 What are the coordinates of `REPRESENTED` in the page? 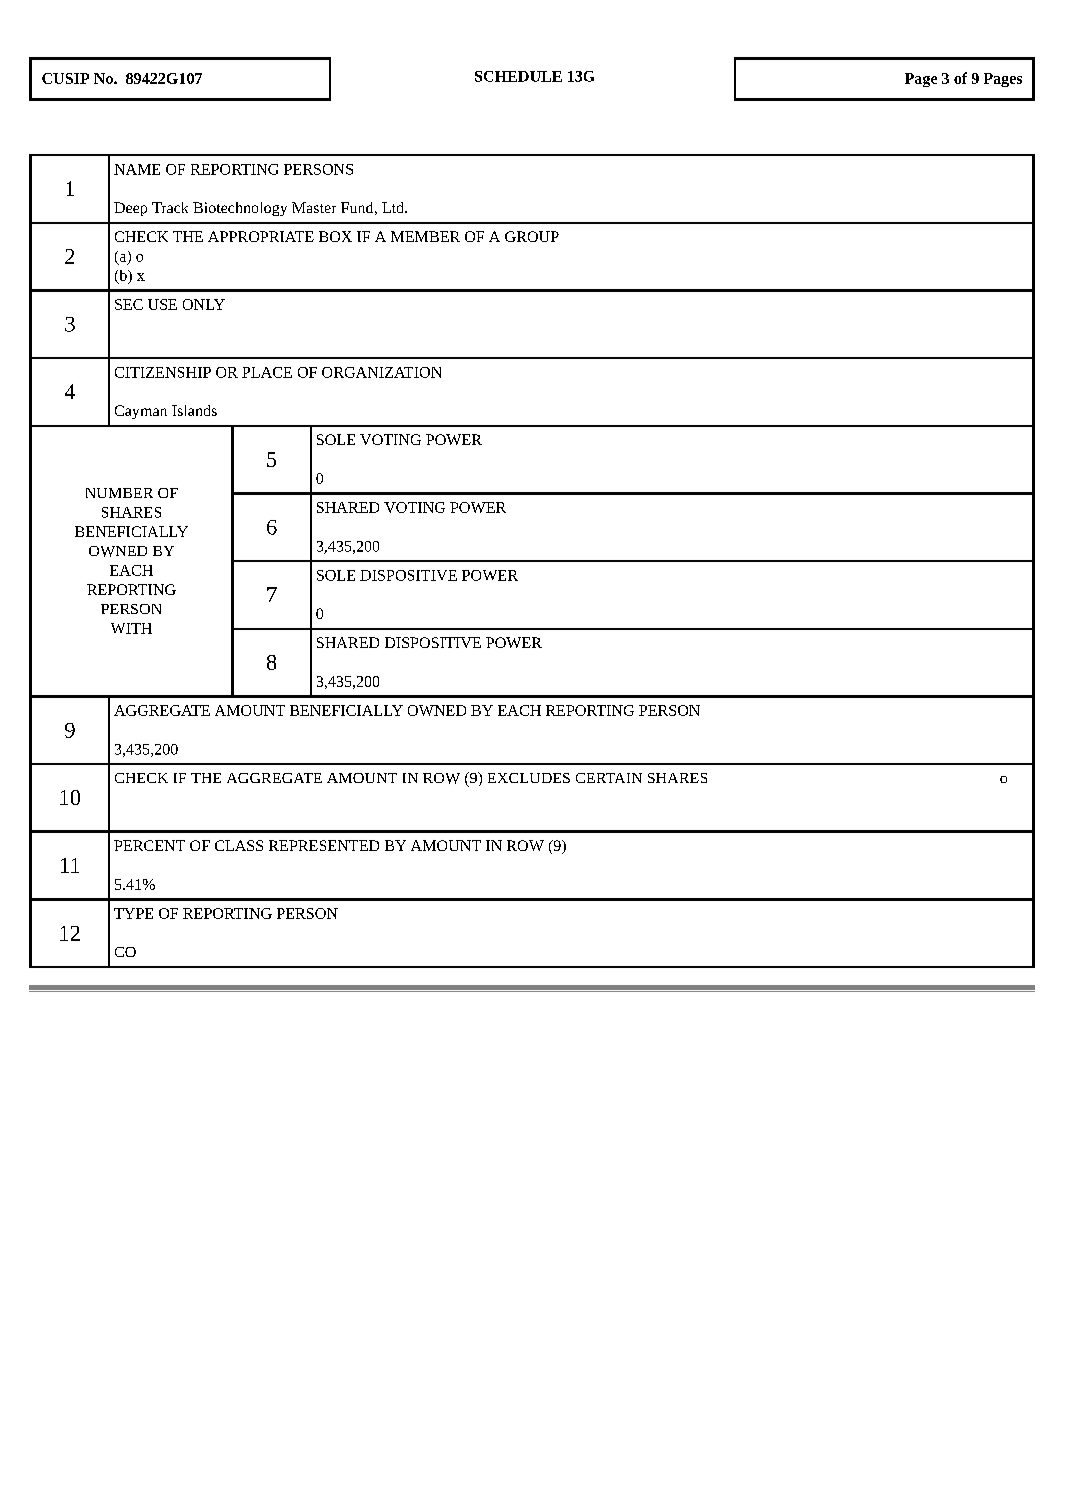 It's located at (324, 845).
